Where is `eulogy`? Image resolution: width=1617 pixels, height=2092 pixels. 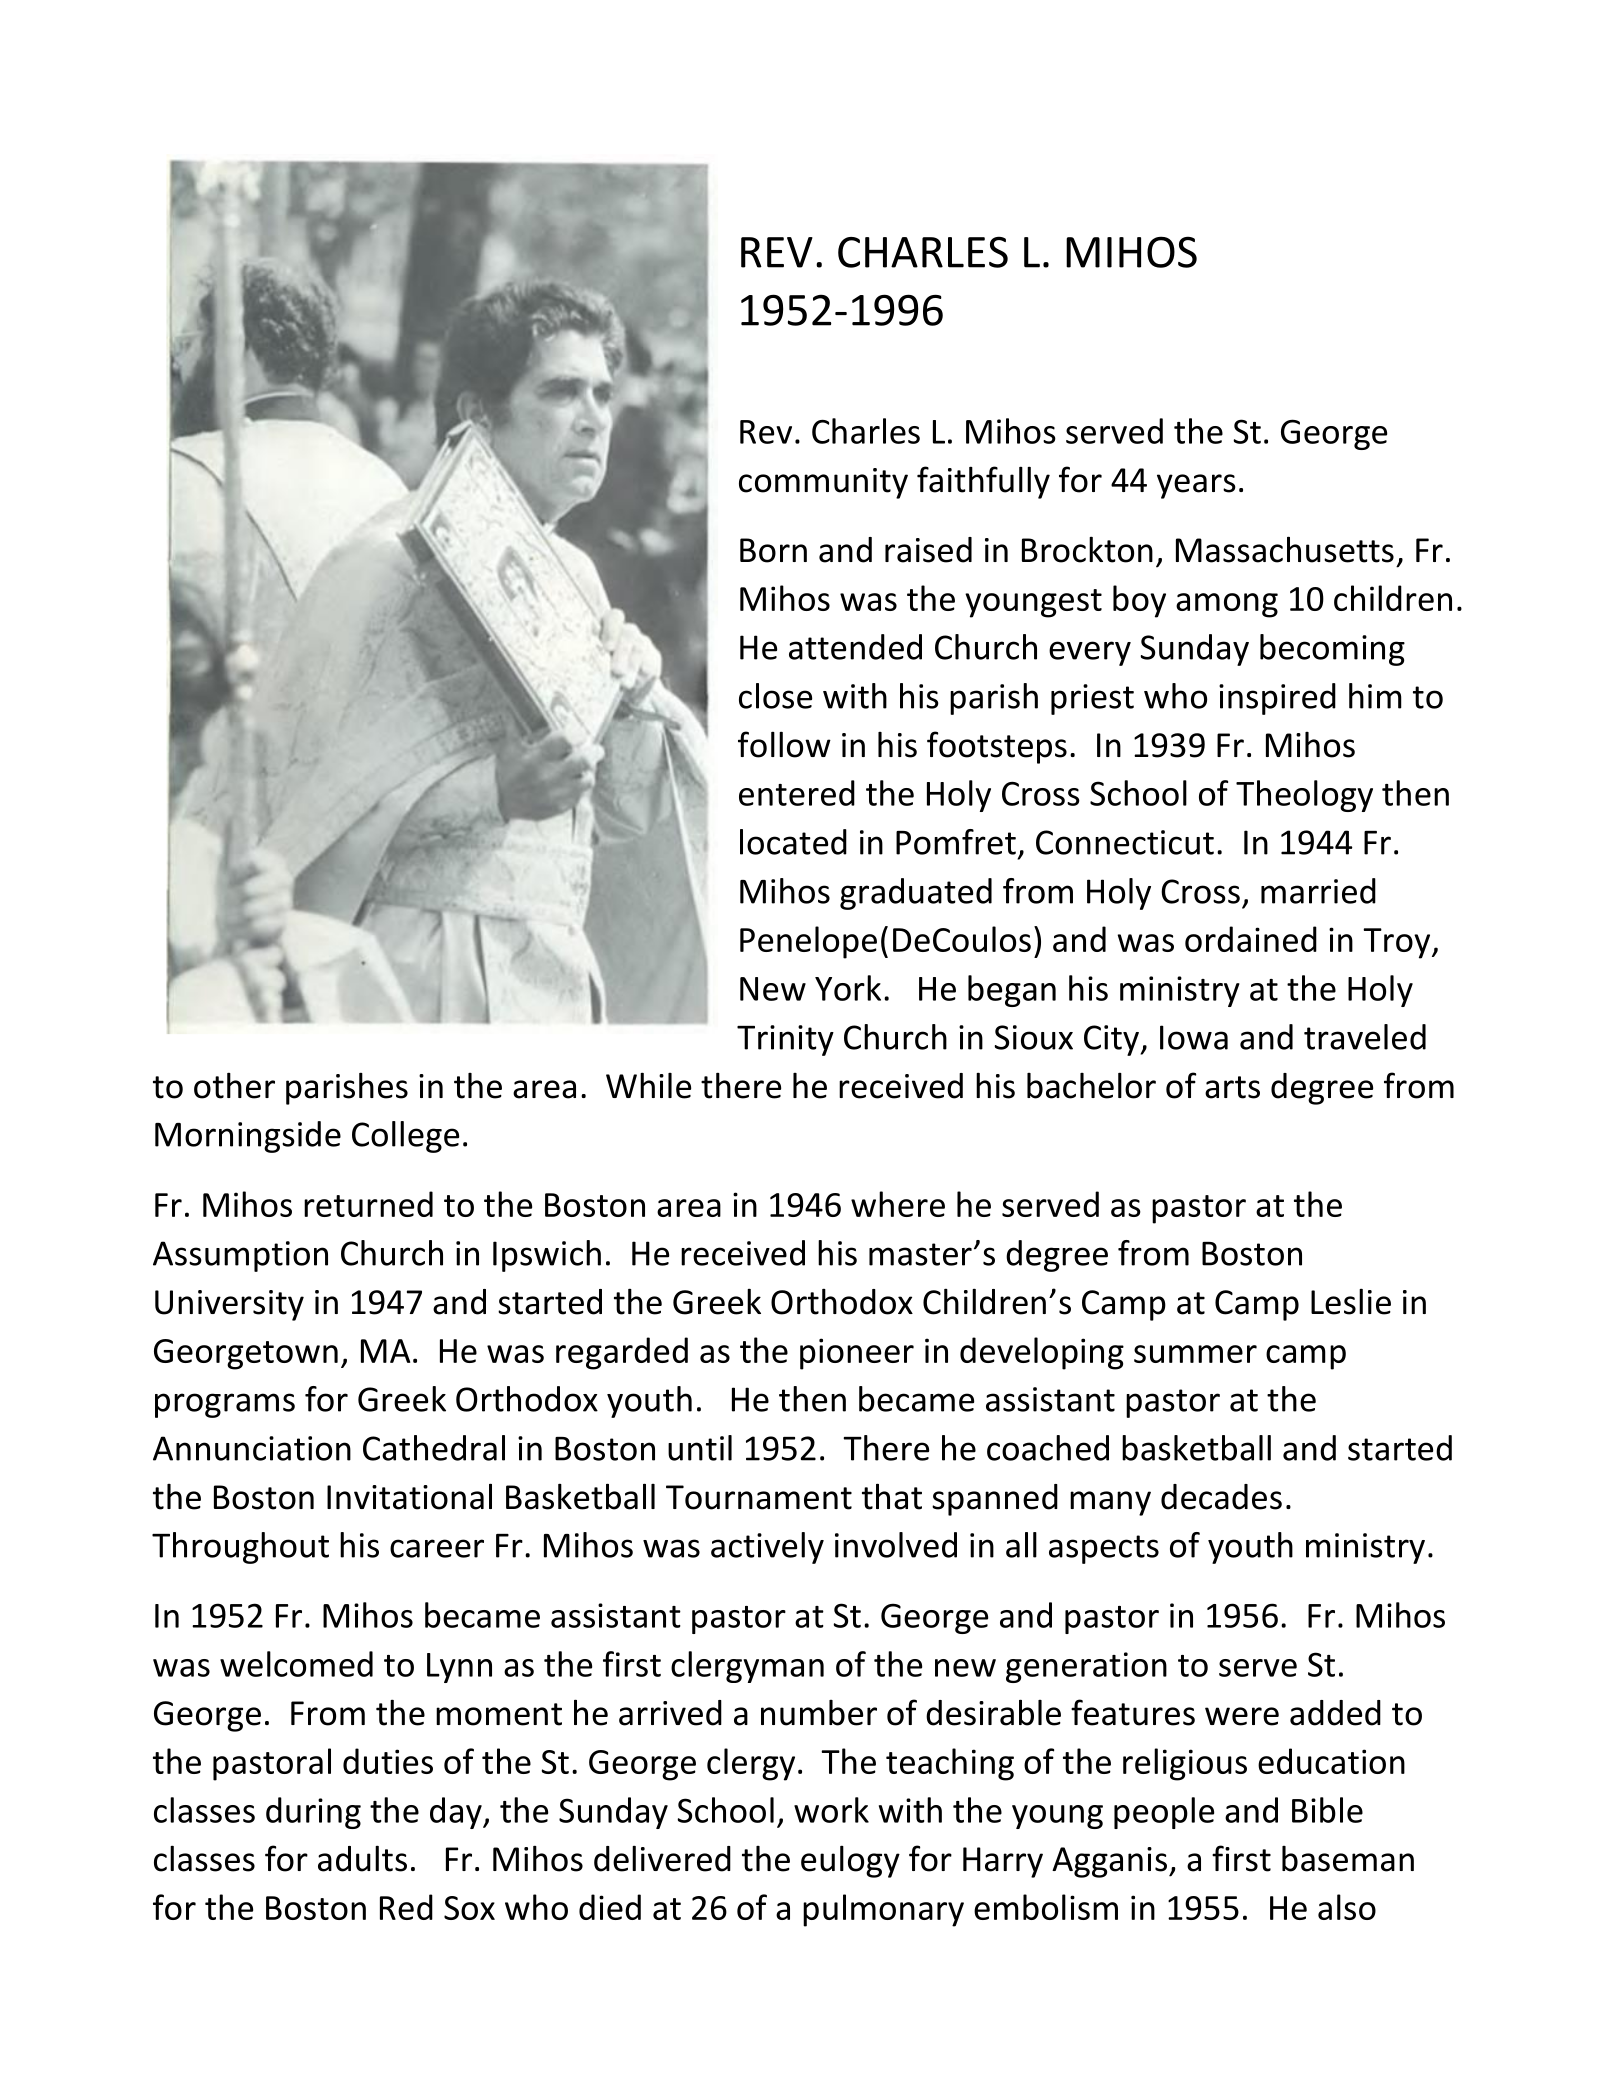
eulogy is located at coordinates (850, 1861).
